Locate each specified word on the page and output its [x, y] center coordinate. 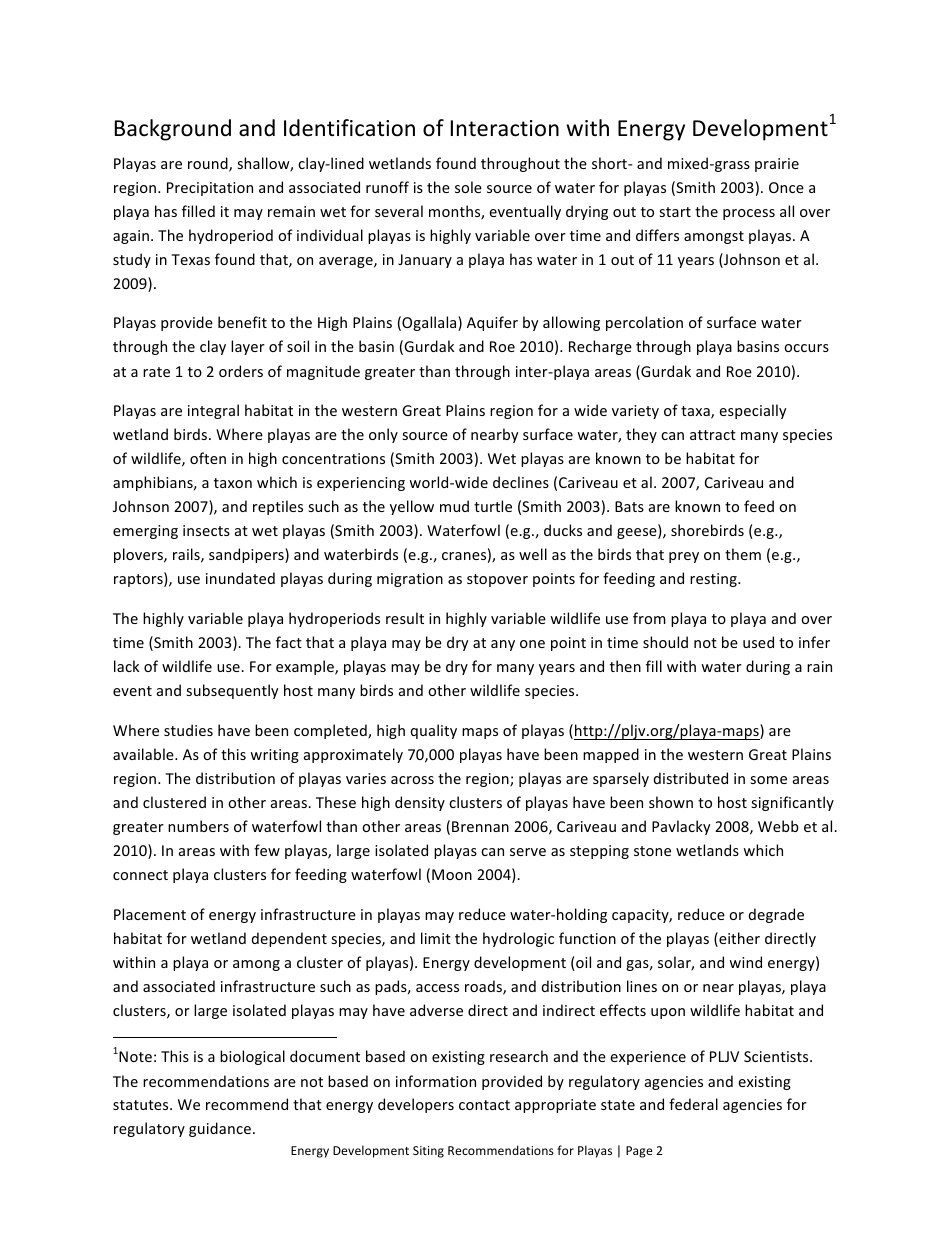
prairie [777, 165]
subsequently [232, 691]
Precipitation [210, 189]
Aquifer [492, 323]
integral [213, 411]
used [758, 642]
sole [468, 187]
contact [484, 1105]
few [267, 850]
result [405, 618]
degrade [776, 915]
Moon [452, 874]
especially [753, 411]
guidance [220, 1129]
